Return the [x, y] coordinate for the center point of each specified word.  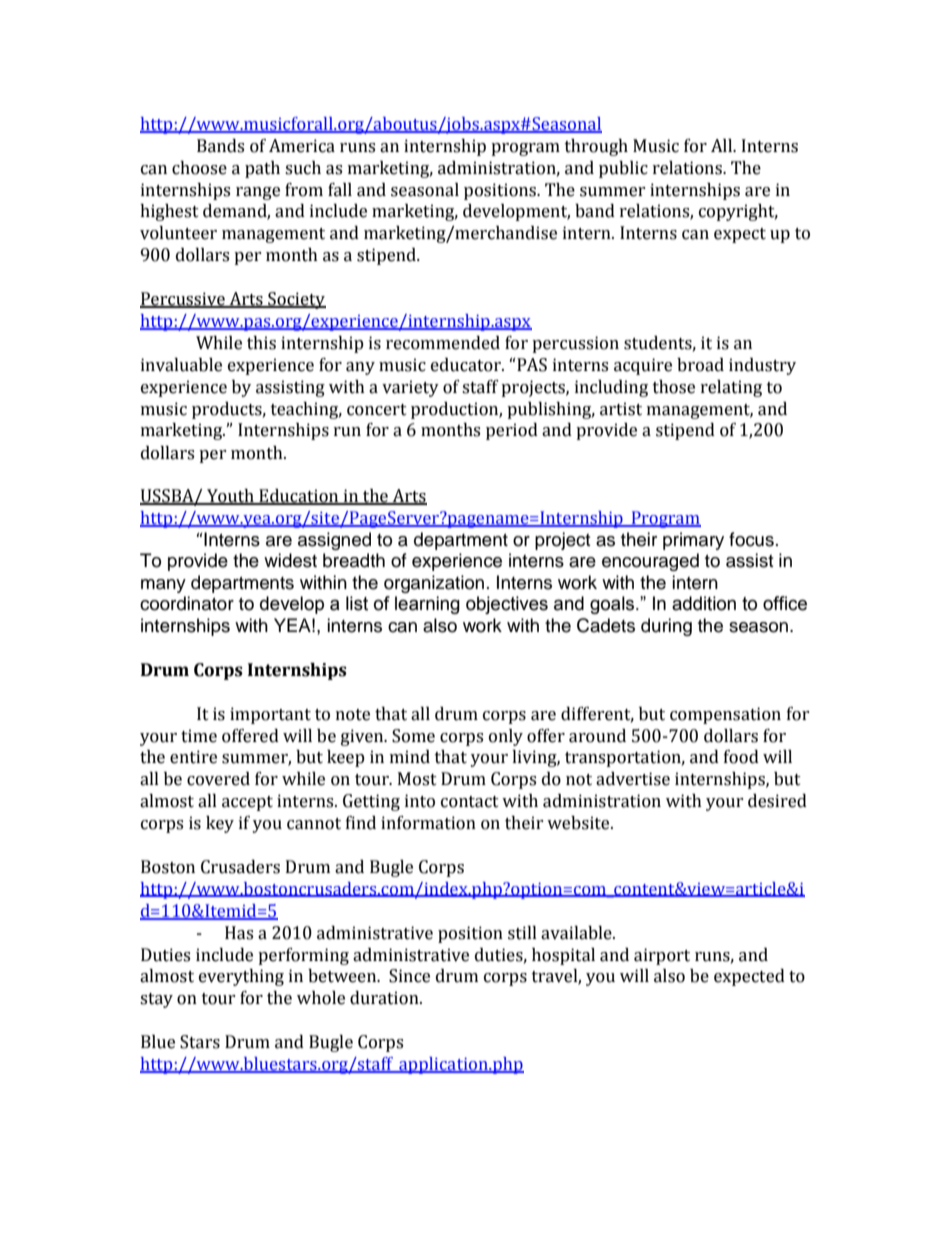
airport [662, 956]
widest [290, 560]
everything [241, 977]
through [596, 147]
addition [704, 603]
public [623, 169]
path [262, 169]
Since [409, 976]
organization [434, 584]
